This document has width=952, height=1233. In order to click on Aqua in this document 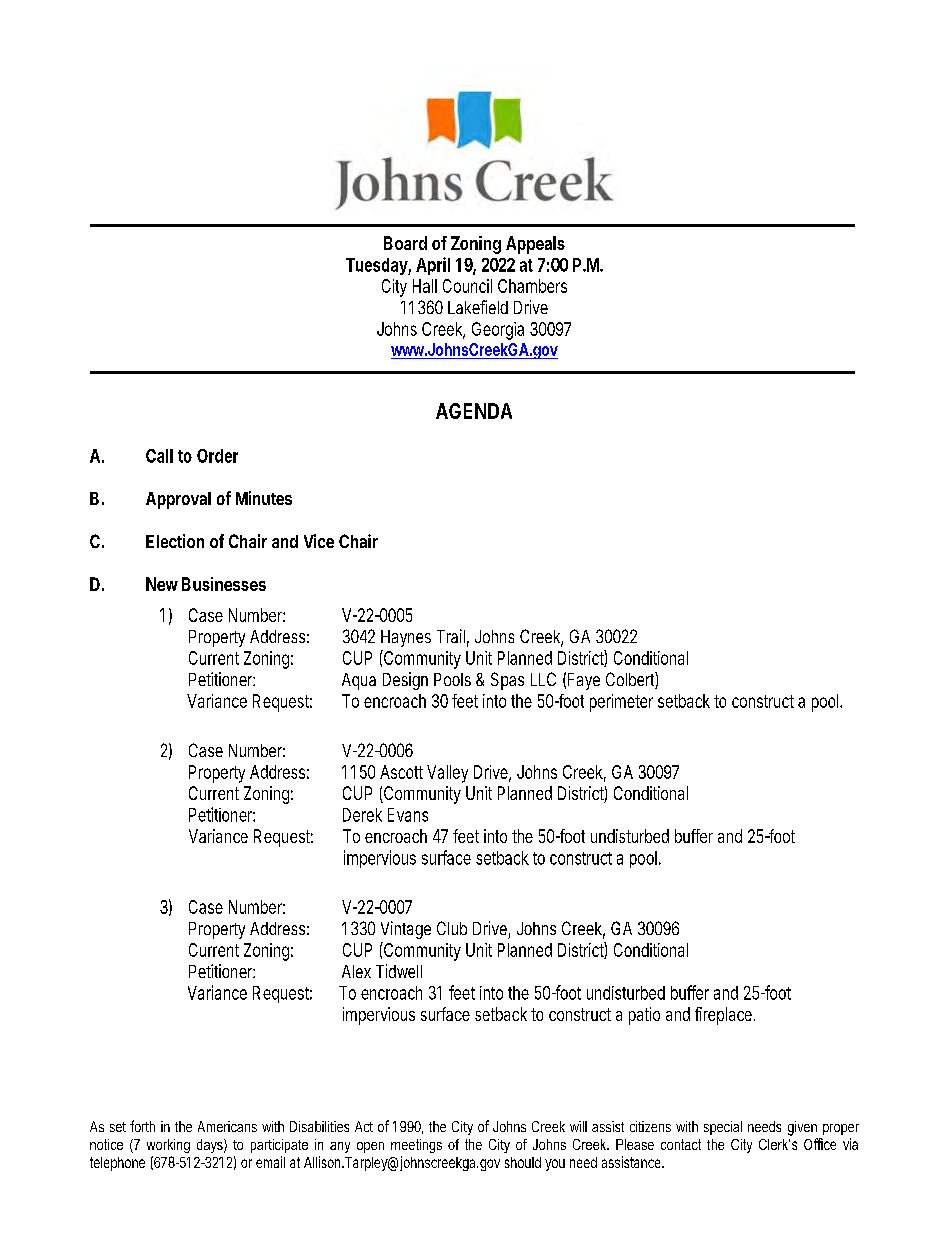, I will do `click(359, 681)`.
